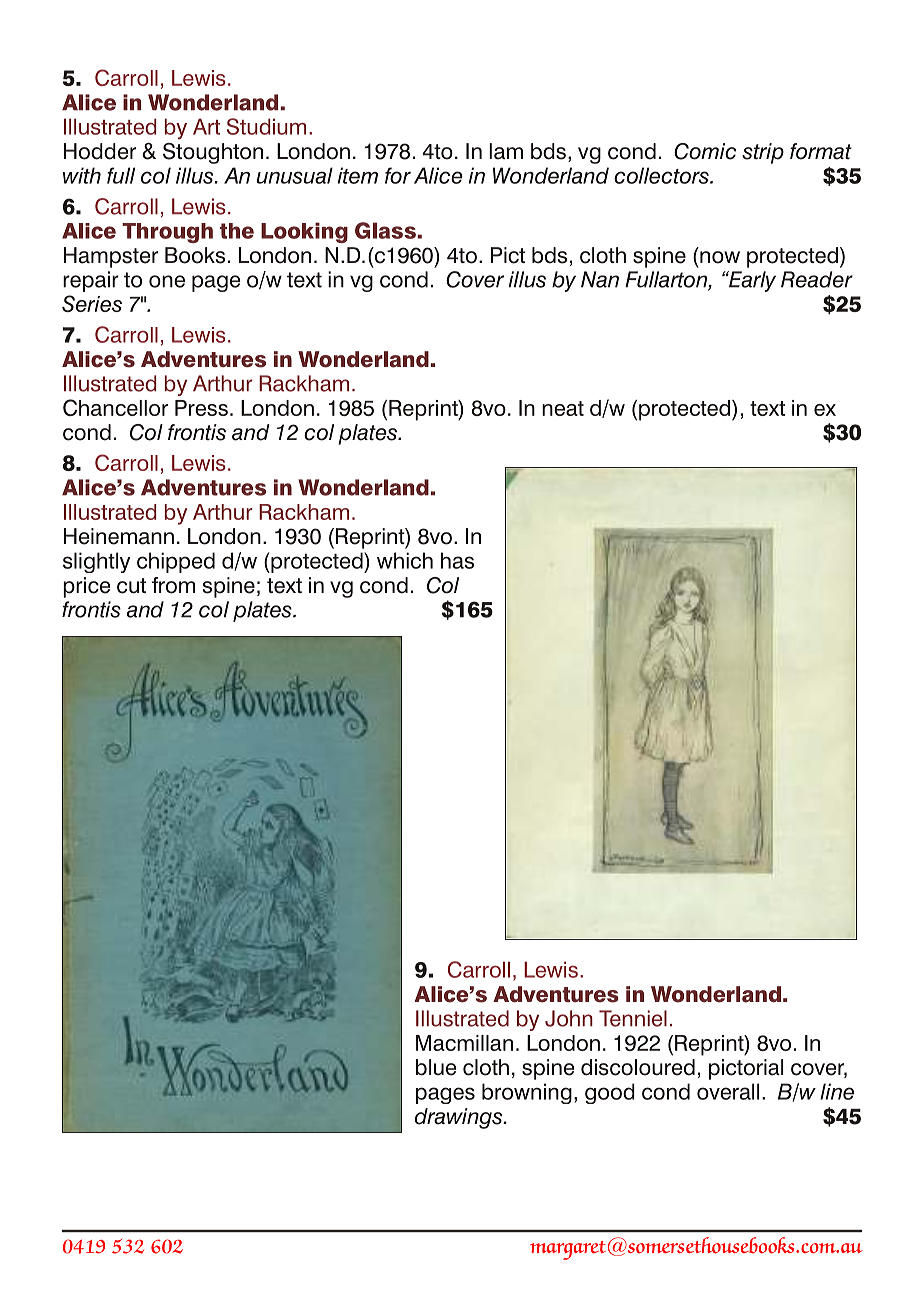 The height and width of the image is (1309, 924). What do you see at coordinates (506, 151) in the image?
I see `lam` at bounding box center [506, 151].
